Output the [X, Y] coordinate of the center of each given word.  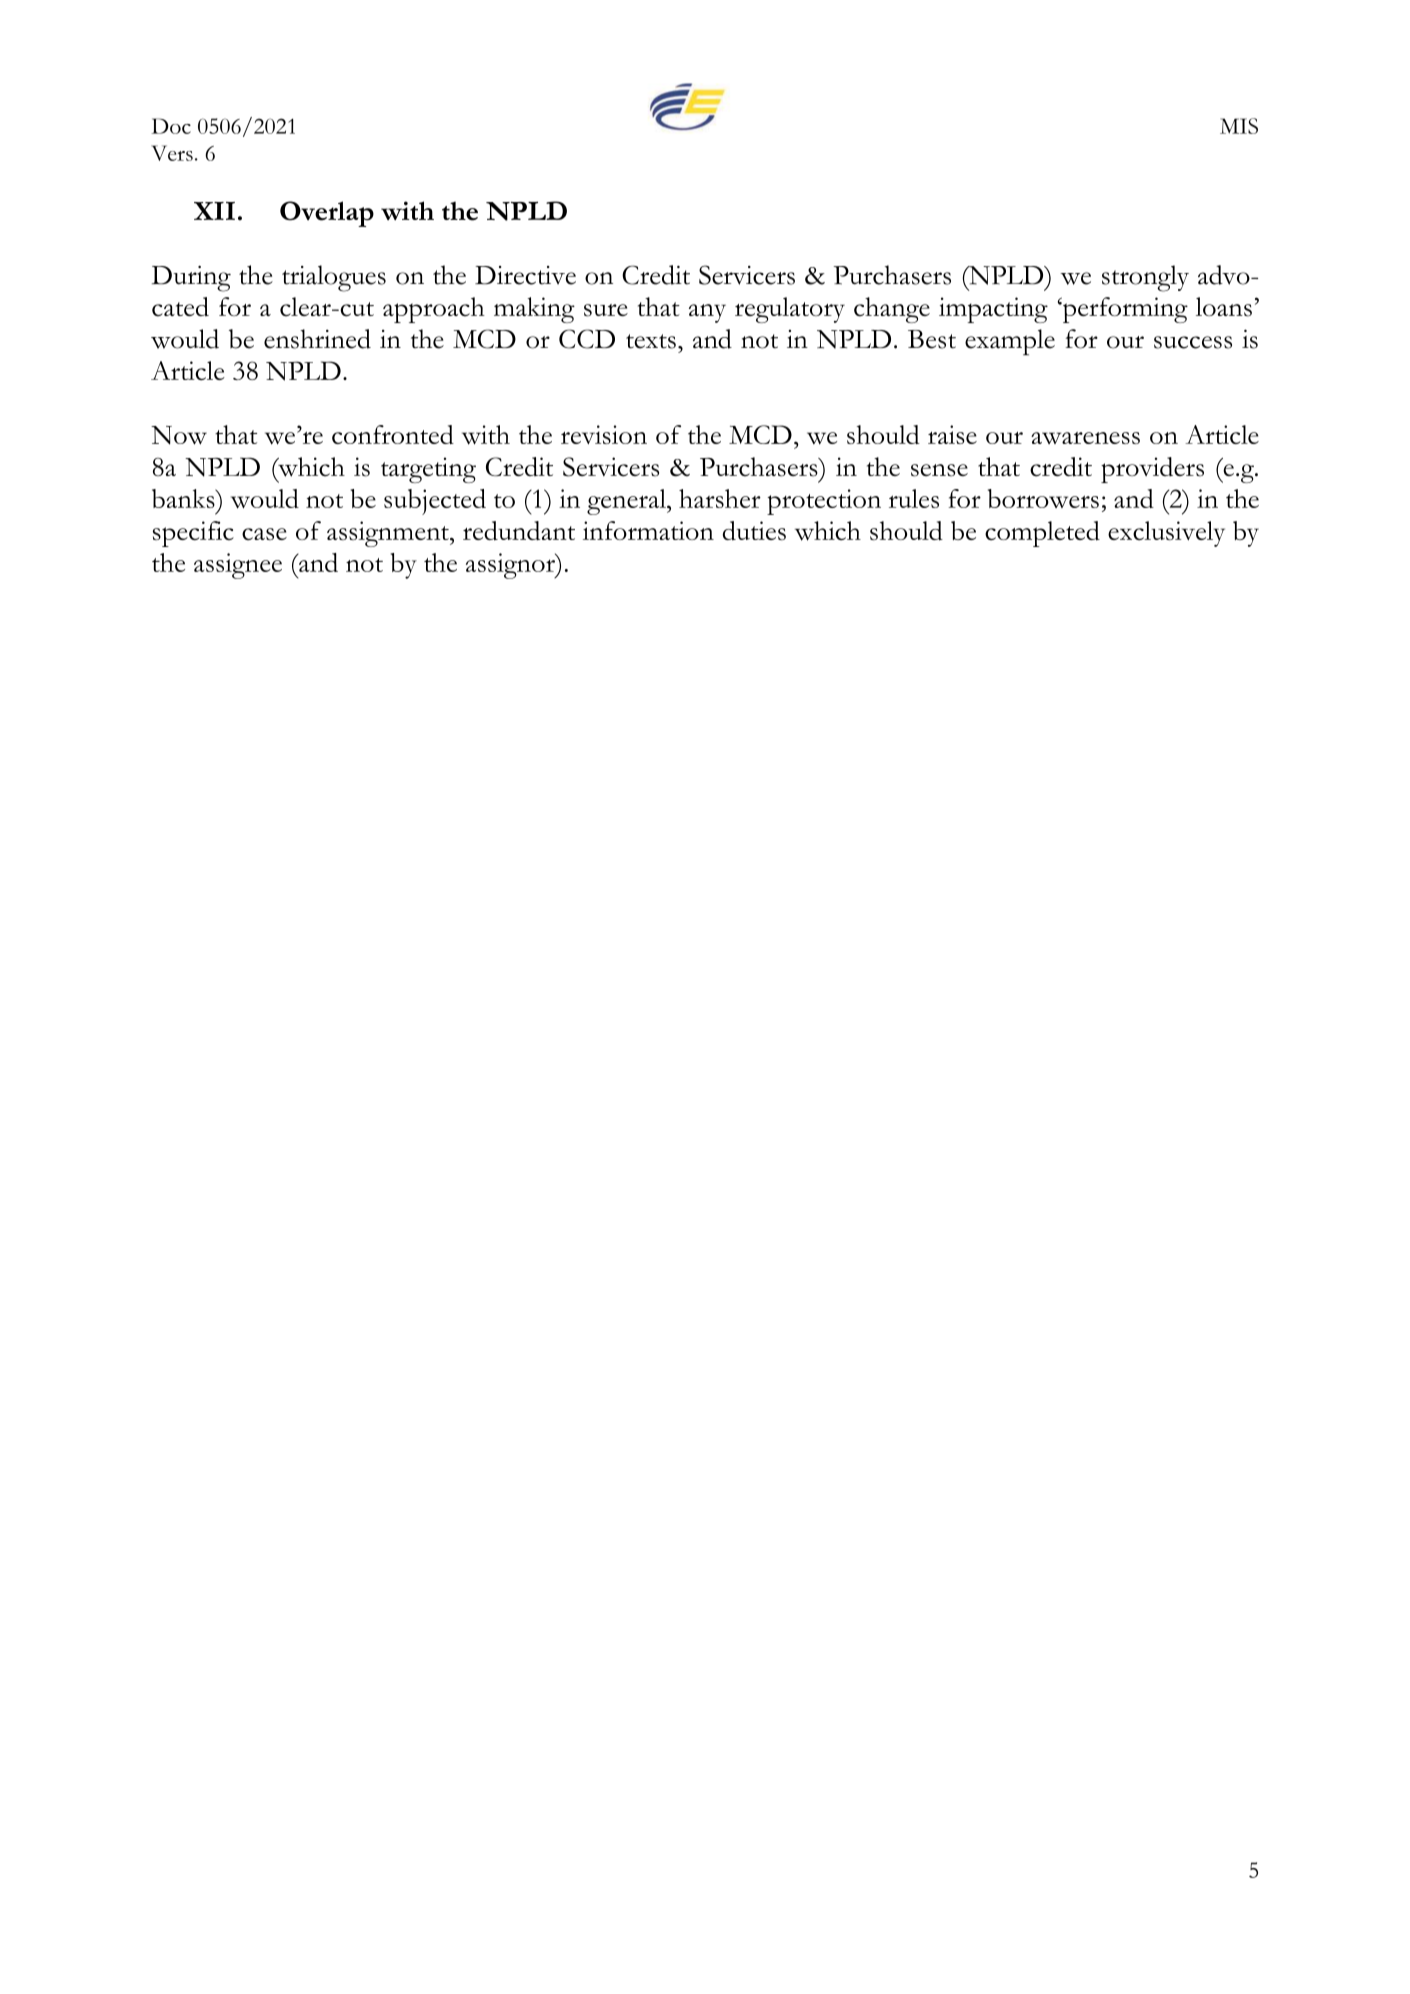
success [1193, 342]
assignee [238, 566]
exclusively [1166, 534]
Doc [171, 126]
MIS [1239, 126]
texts [651, 341]
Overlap [327, 214]
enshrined [317, 339]
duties [754, 531]
